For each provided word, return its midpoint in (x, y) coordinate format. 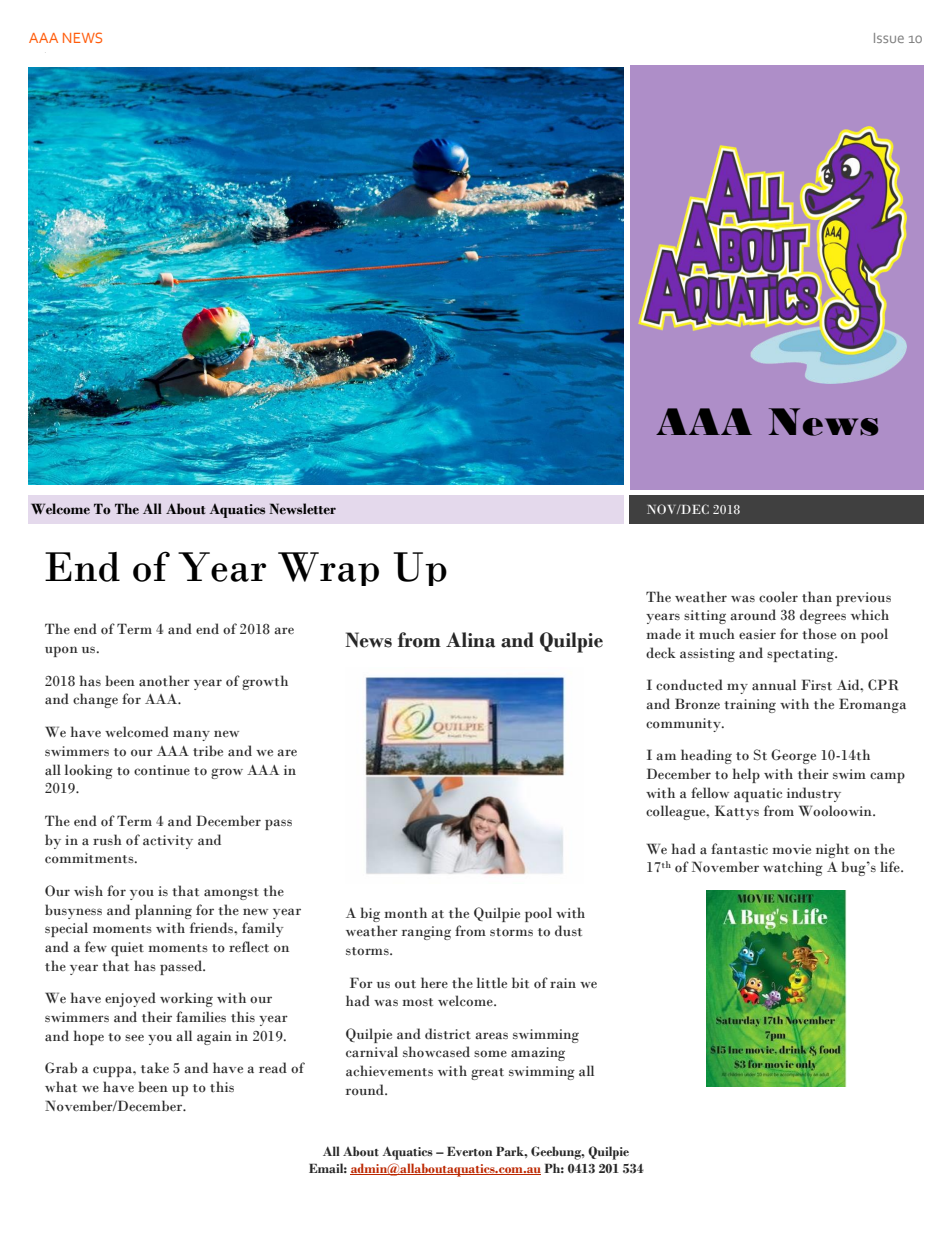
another (164, 681)
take (155, 1068)
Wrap (328, 569)
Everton (469, 1151)
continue (162, 770)
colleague (677, 812)
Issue (889, 38)
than (817, 596)
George (793, 756)
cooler (778, 597)
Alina (470, 640)
